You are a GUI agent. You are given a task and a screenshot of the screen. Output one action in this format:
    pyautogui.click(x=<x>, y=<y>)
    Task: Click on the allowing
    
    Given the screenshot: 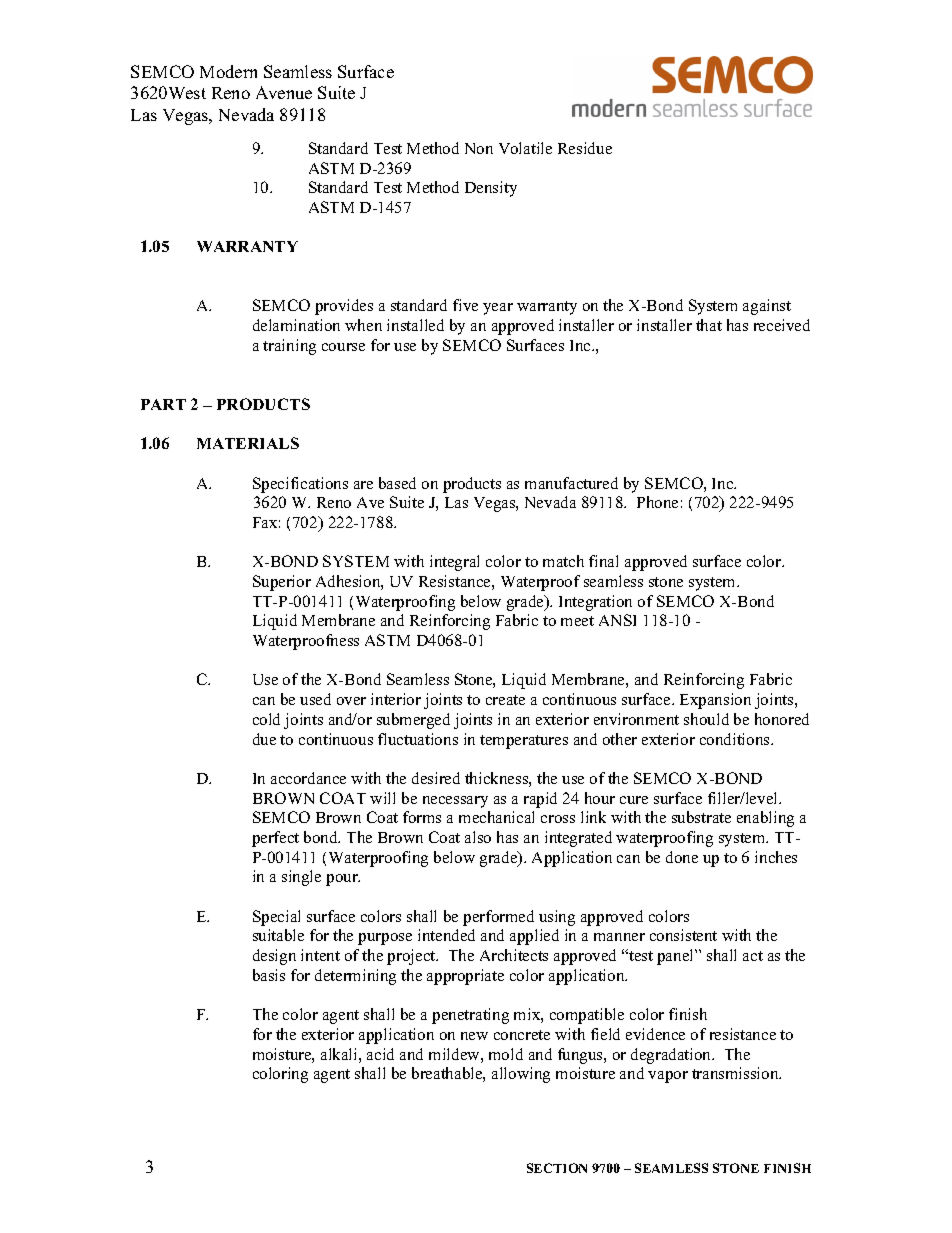 What is the action you would take?
    pyautogui.click(x=521, y=1075)
